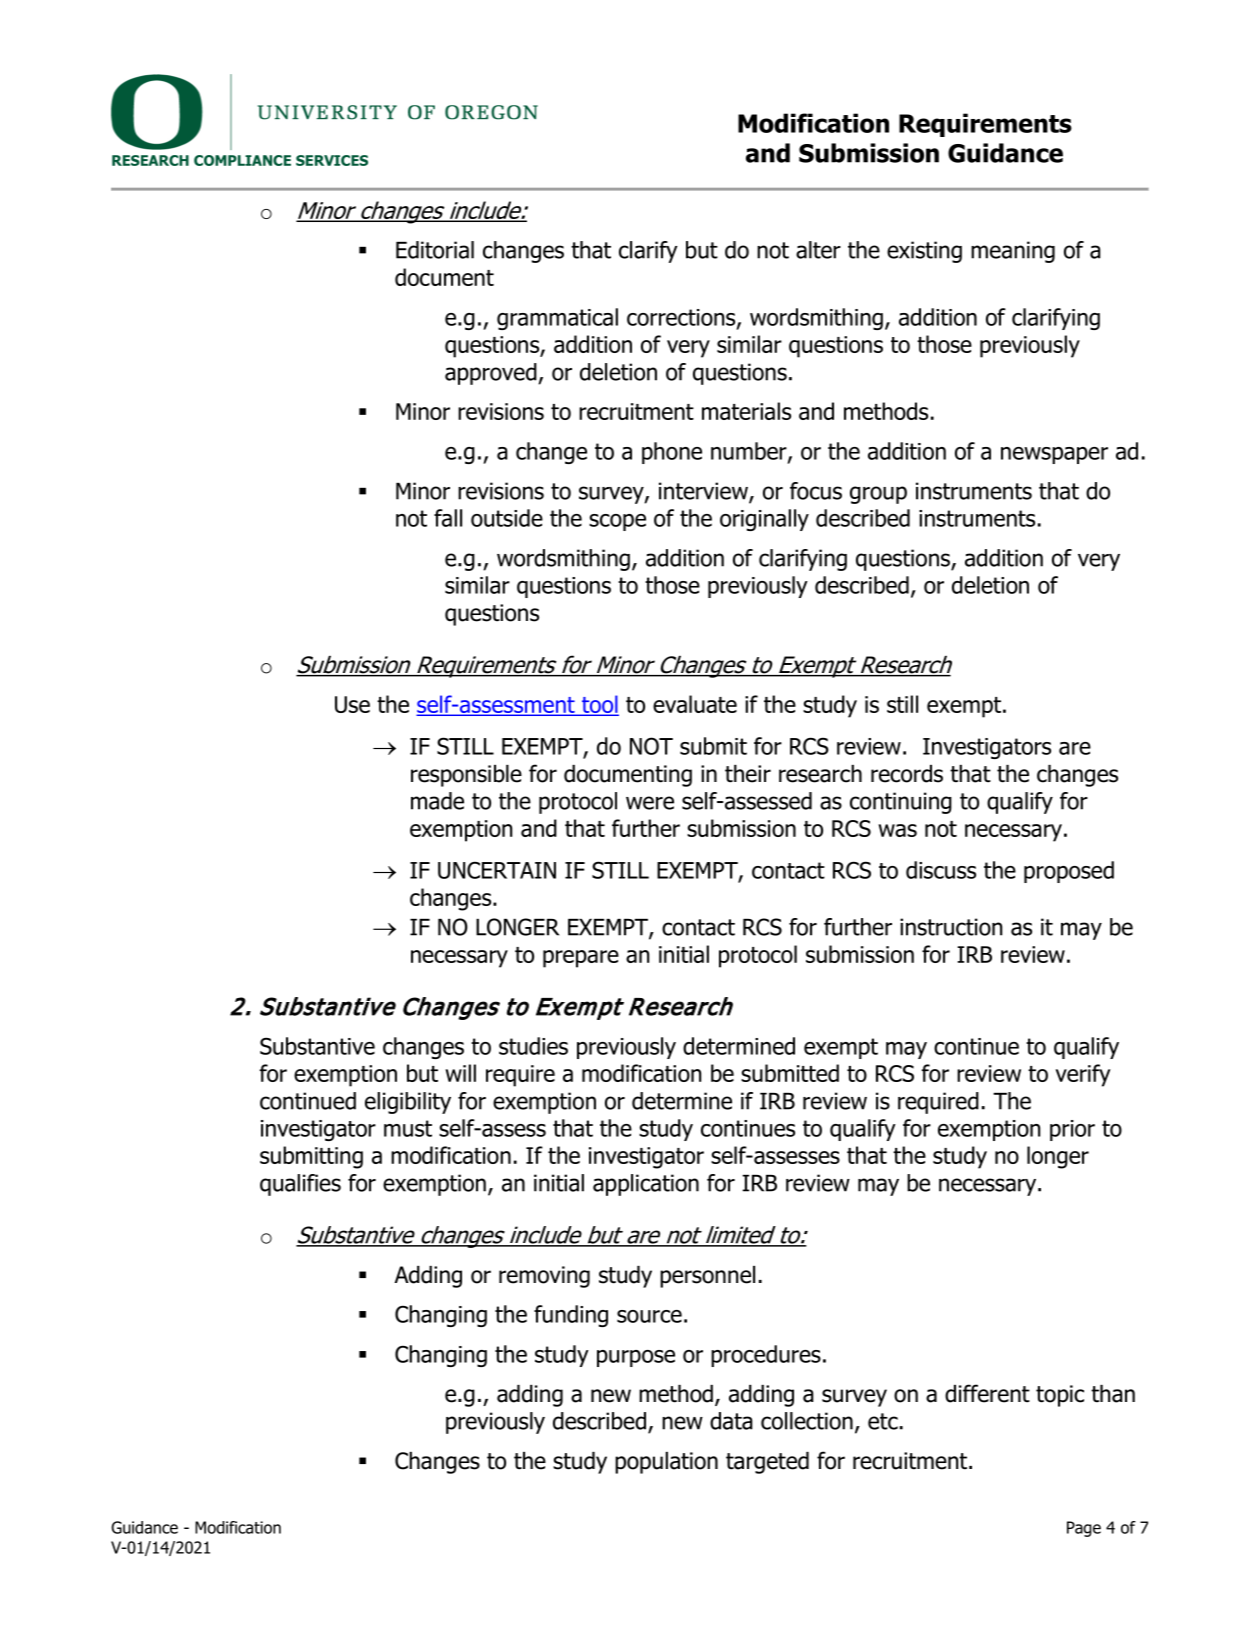 The width and height of the screenshot is (1260, 1631). I want to click on were, so click(650, 803).
